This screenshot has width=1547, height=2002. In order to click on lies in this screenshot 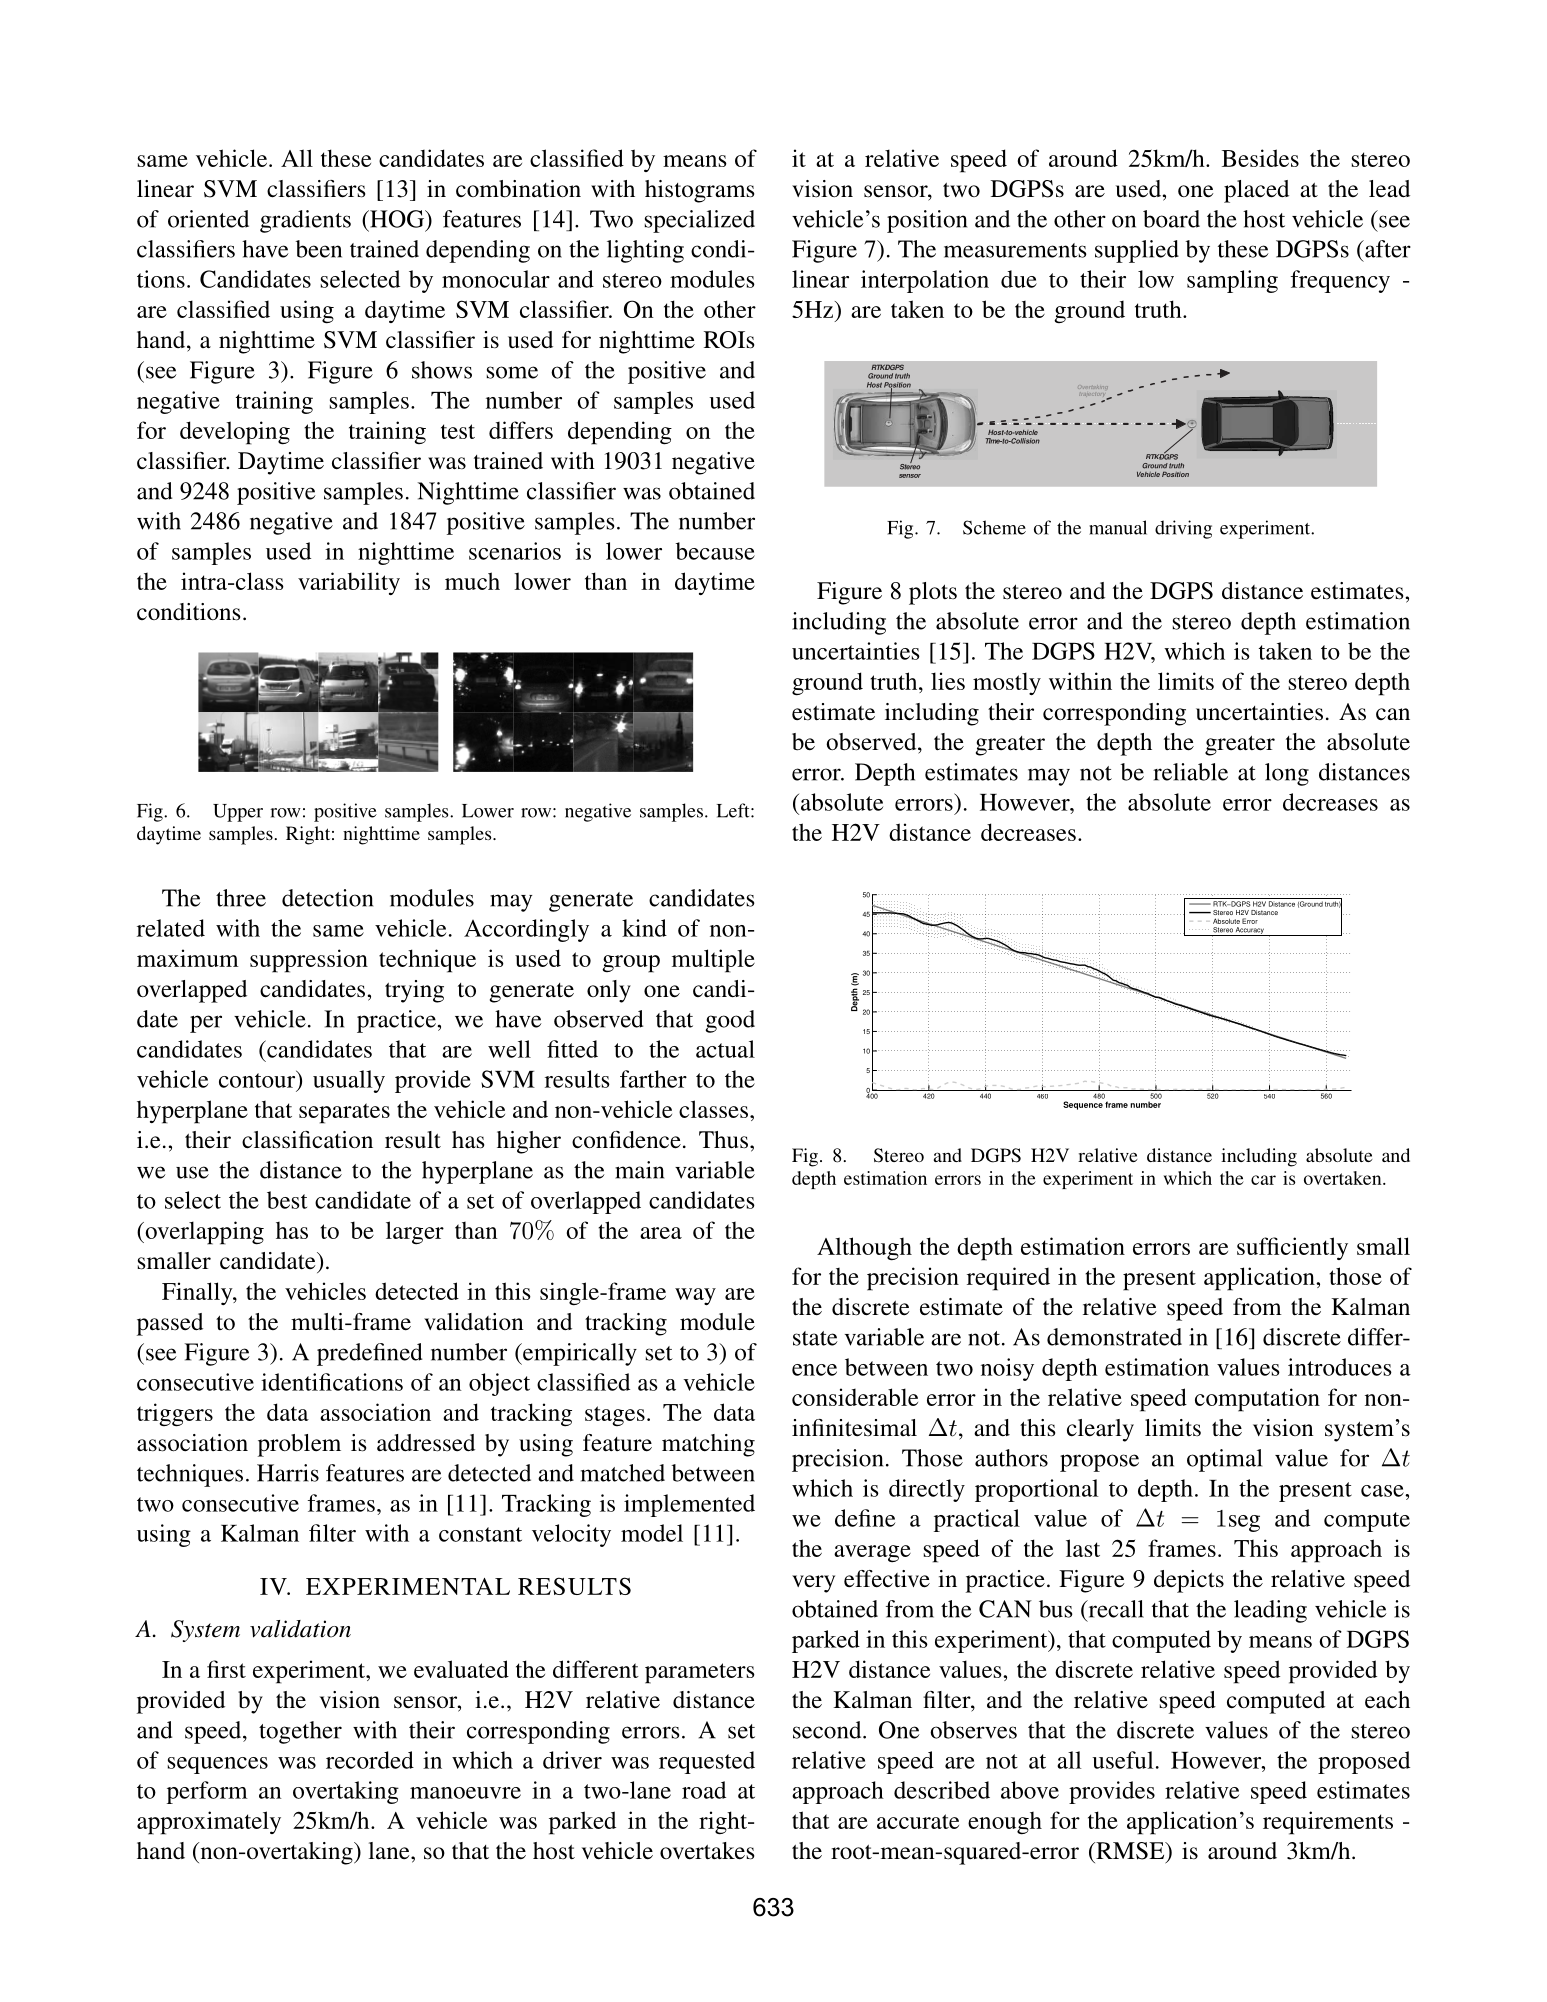, I will do `click(948, 681)`.
